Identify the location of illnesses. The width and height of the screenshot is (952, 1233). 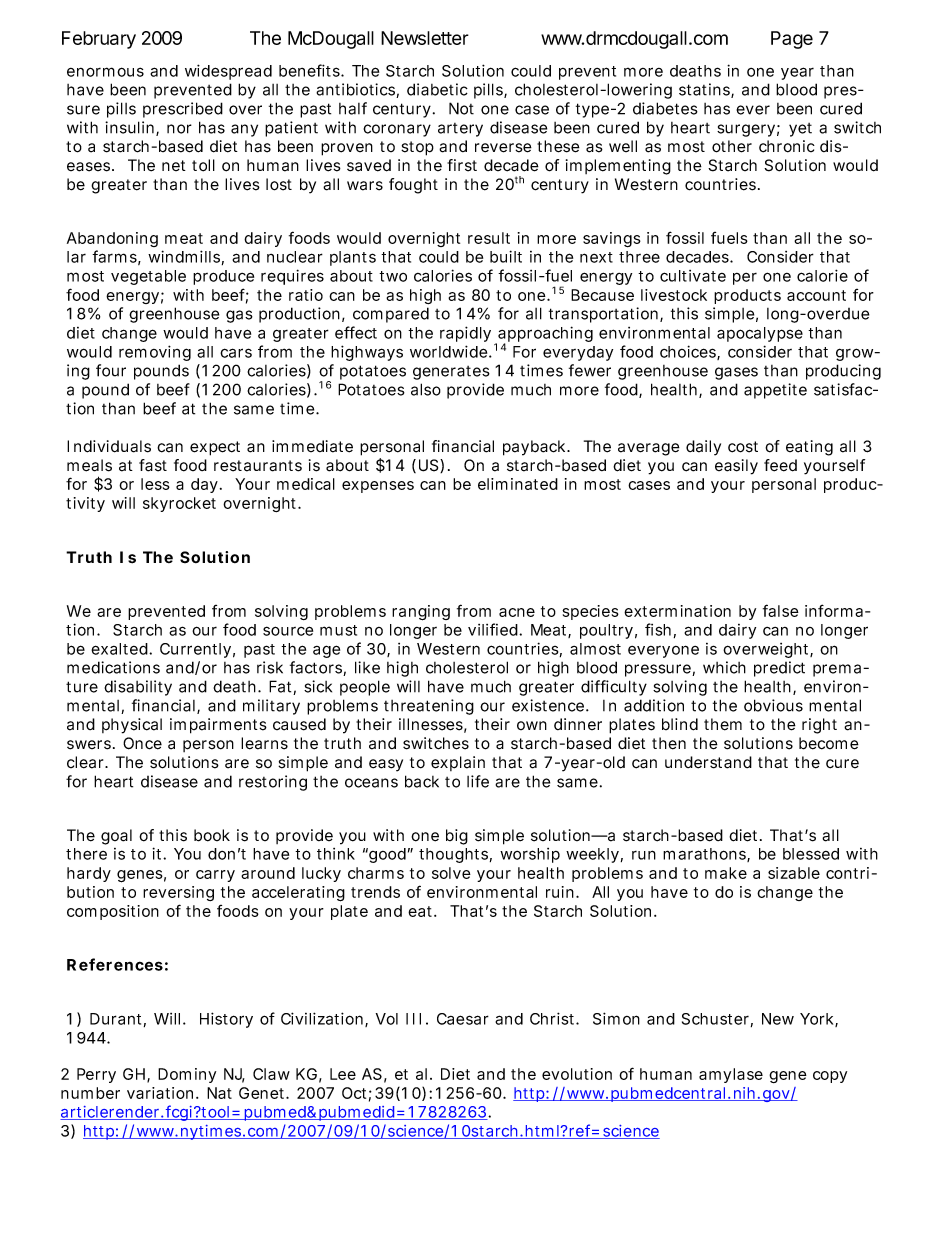
(431, 724).
